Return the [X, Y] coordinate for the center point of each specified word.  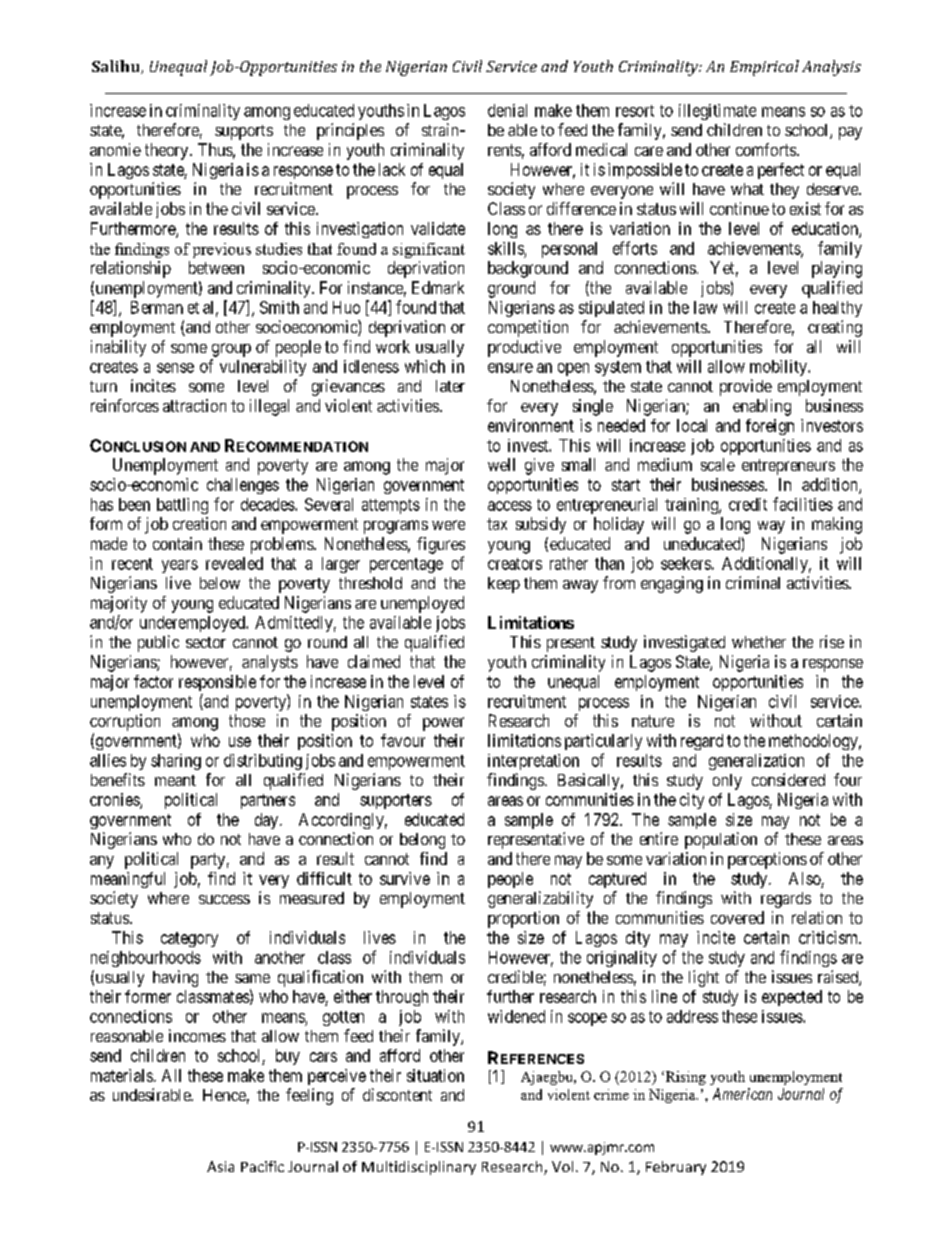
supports [244, 132]
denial [507, 110]
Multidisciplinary [419, 1168]
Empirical [764, 68]
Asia [220, 1166]
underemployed [193, 624]
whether [759, 642]
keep [504, 585]
